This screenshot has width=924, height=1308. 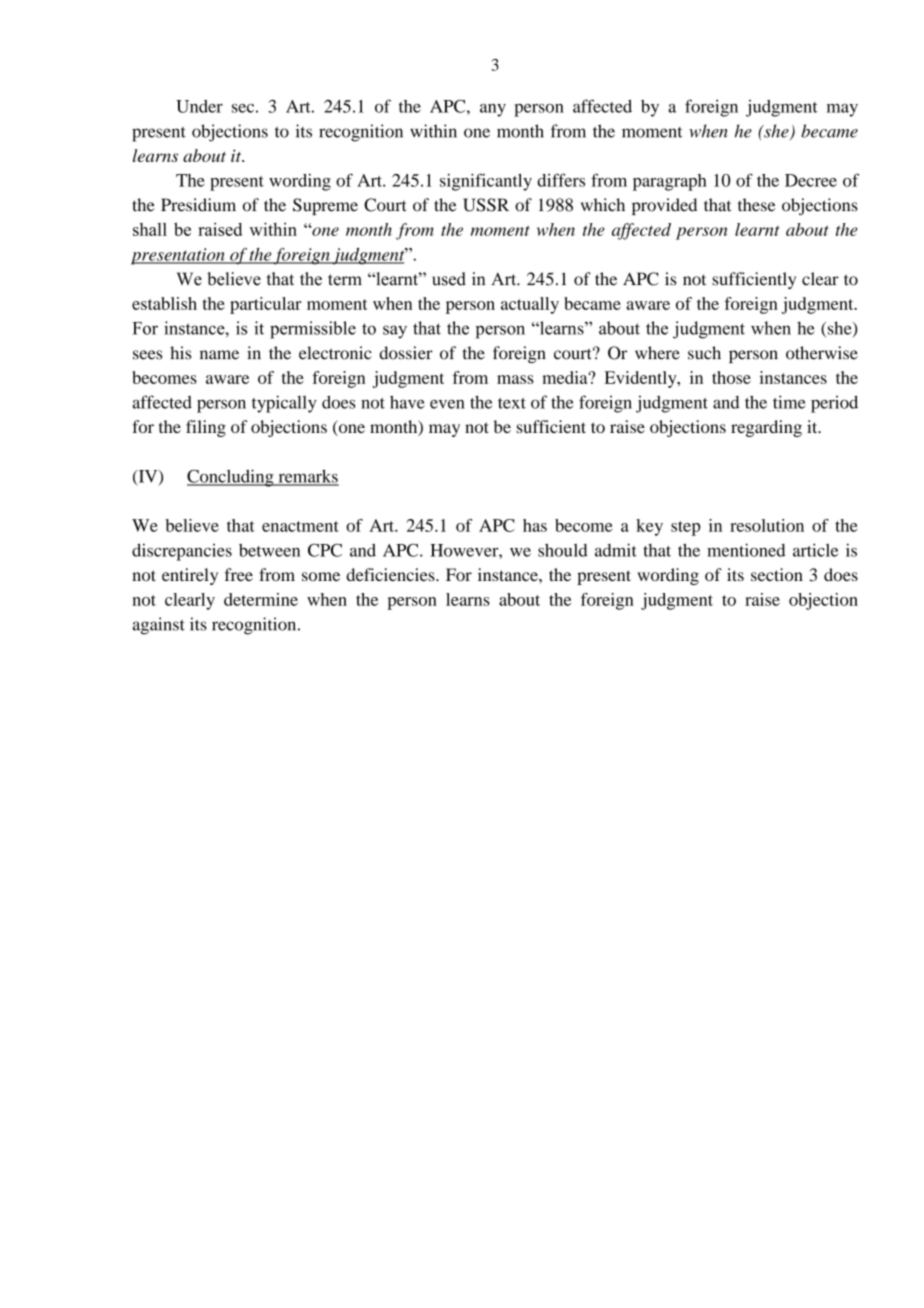 What do you see at coordinates (449, 279) in the screenshot?
I see `used` at bounding box center [449, 279].
